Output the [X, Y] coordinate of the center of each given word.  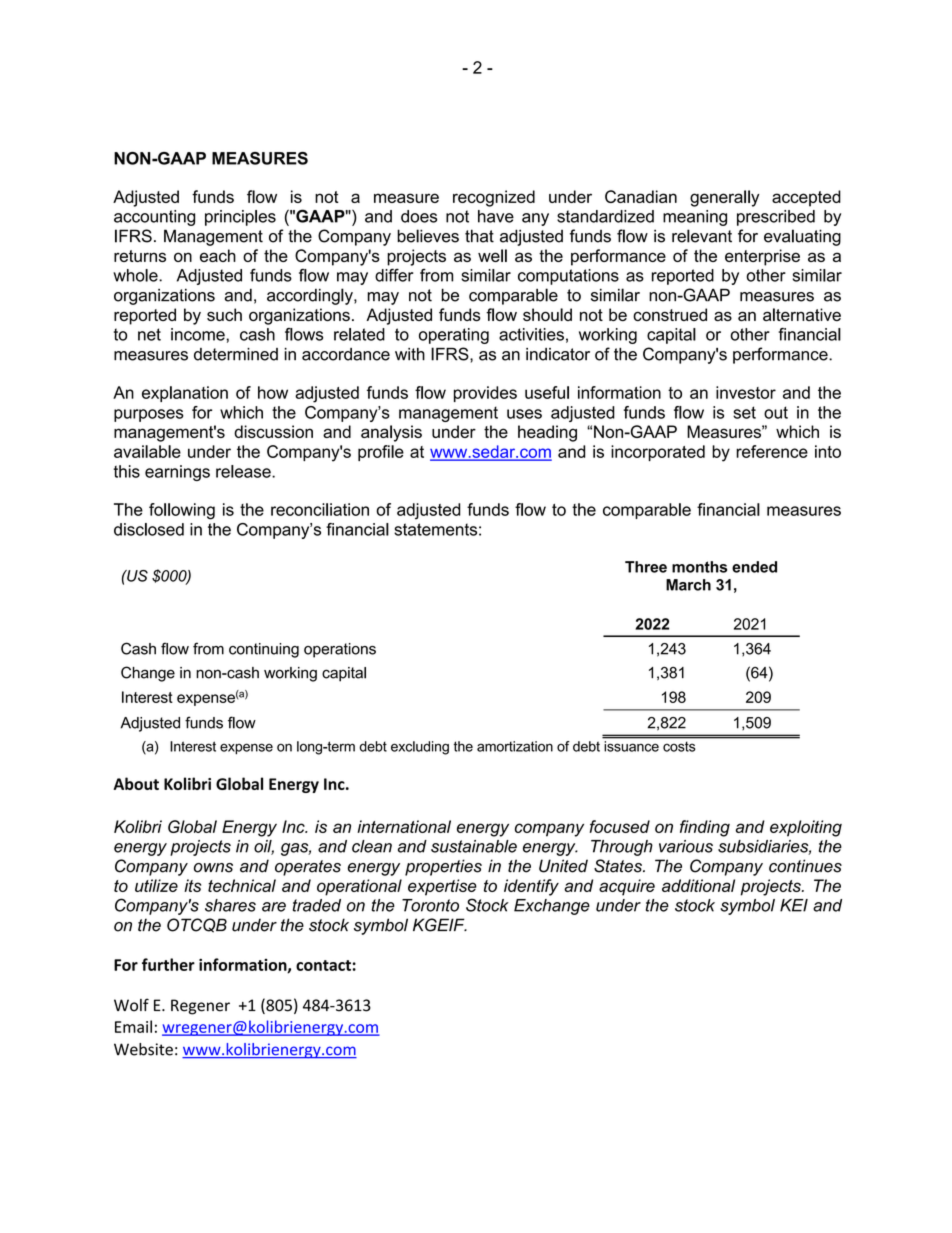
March [688, 585]
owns [213, 868]
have [496, 216]
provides [485, 394]
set [744, 412]
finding [705, 828]
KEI [794, 905]
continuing [264, 650]
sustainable [474, 846]
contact [323, 965]
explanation [185, 394]
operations [340, 650]
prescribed [776, 218]
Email [133, 1026]
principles [240, 218]
